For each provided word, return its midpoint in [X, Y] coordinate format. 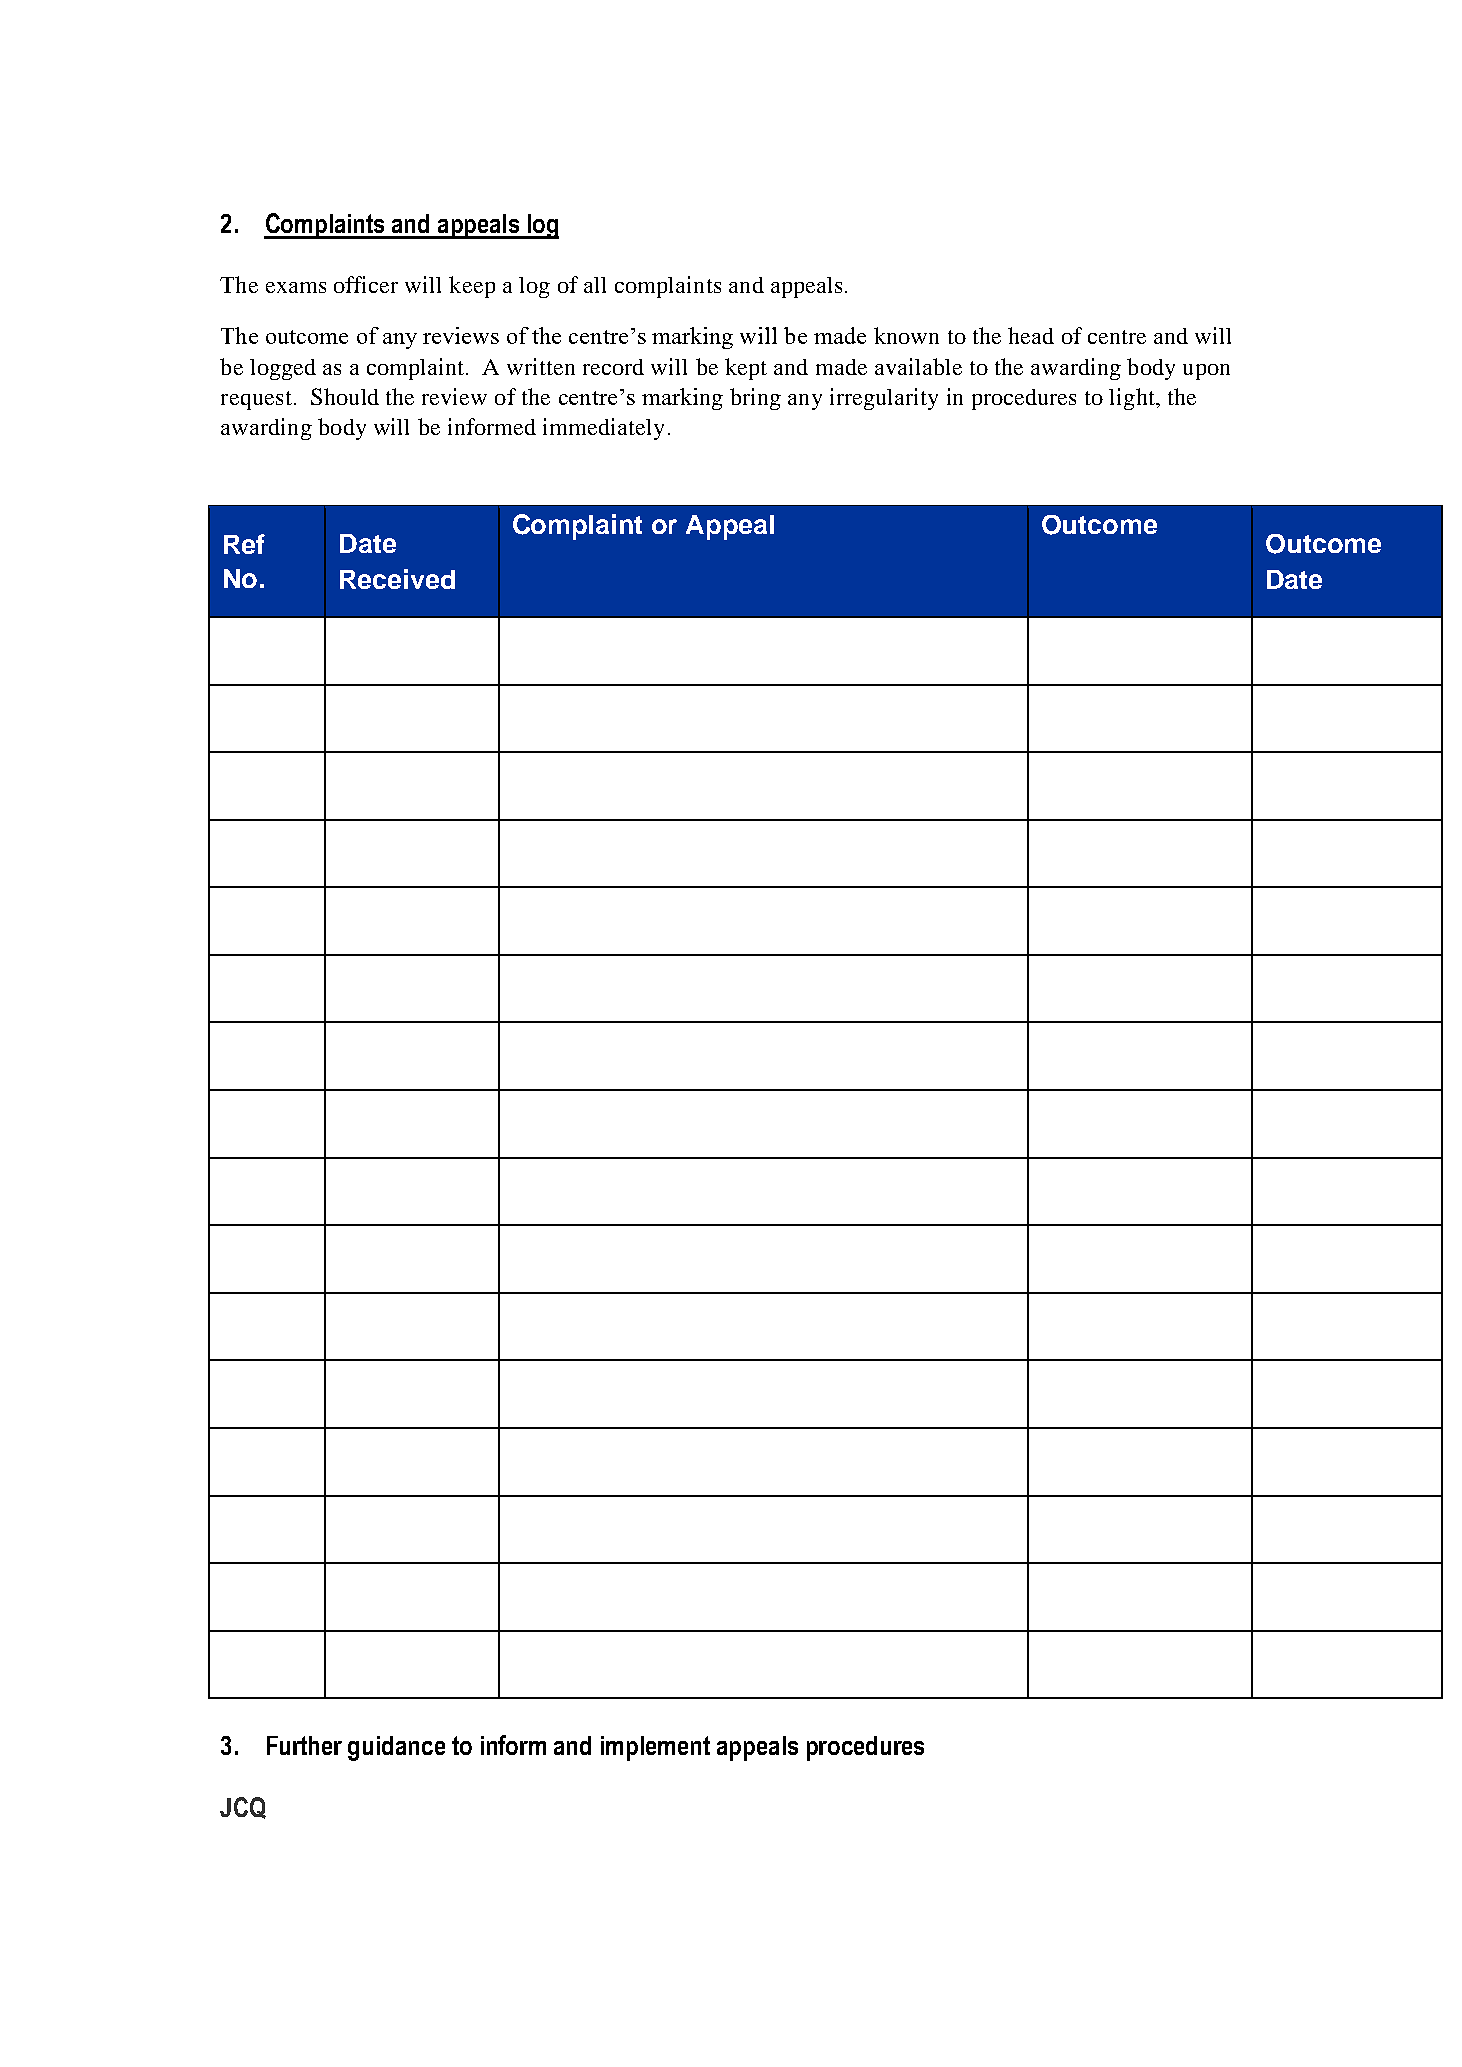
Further [304, 1745]
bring [755, 399]
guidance [396, 1748]
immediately [603, 429]
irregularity [884, 399]
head [1031, 335]
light [1133, 399]
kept [746, 369]
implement [655, 1748]
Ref [244, 544]
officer [366, 284]
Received [397, 579]
